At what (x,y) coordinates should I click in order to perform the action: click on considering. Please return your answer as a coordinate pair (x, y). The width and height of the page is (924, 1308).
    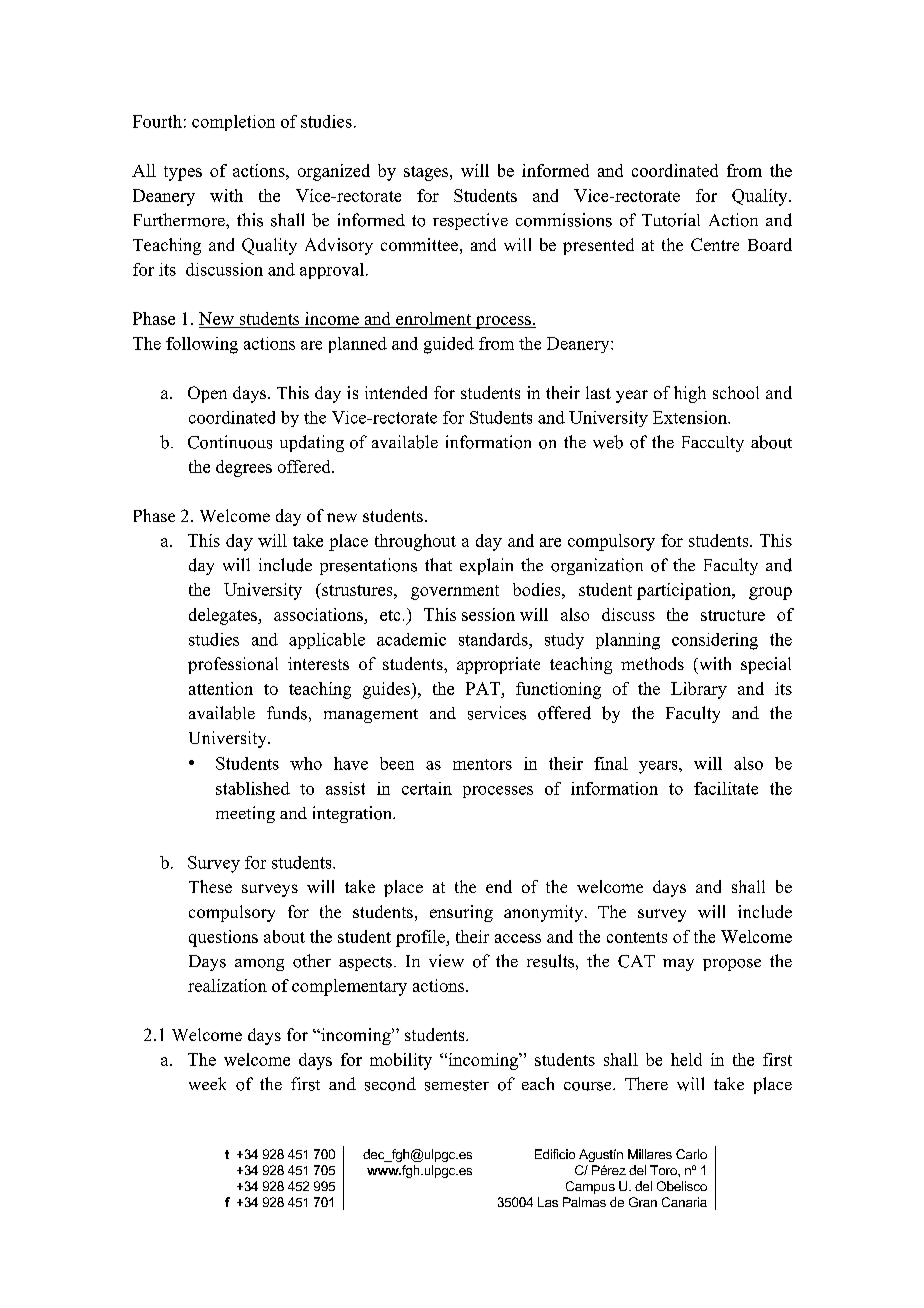
    Looking at the image, I should click on (715, 641).
